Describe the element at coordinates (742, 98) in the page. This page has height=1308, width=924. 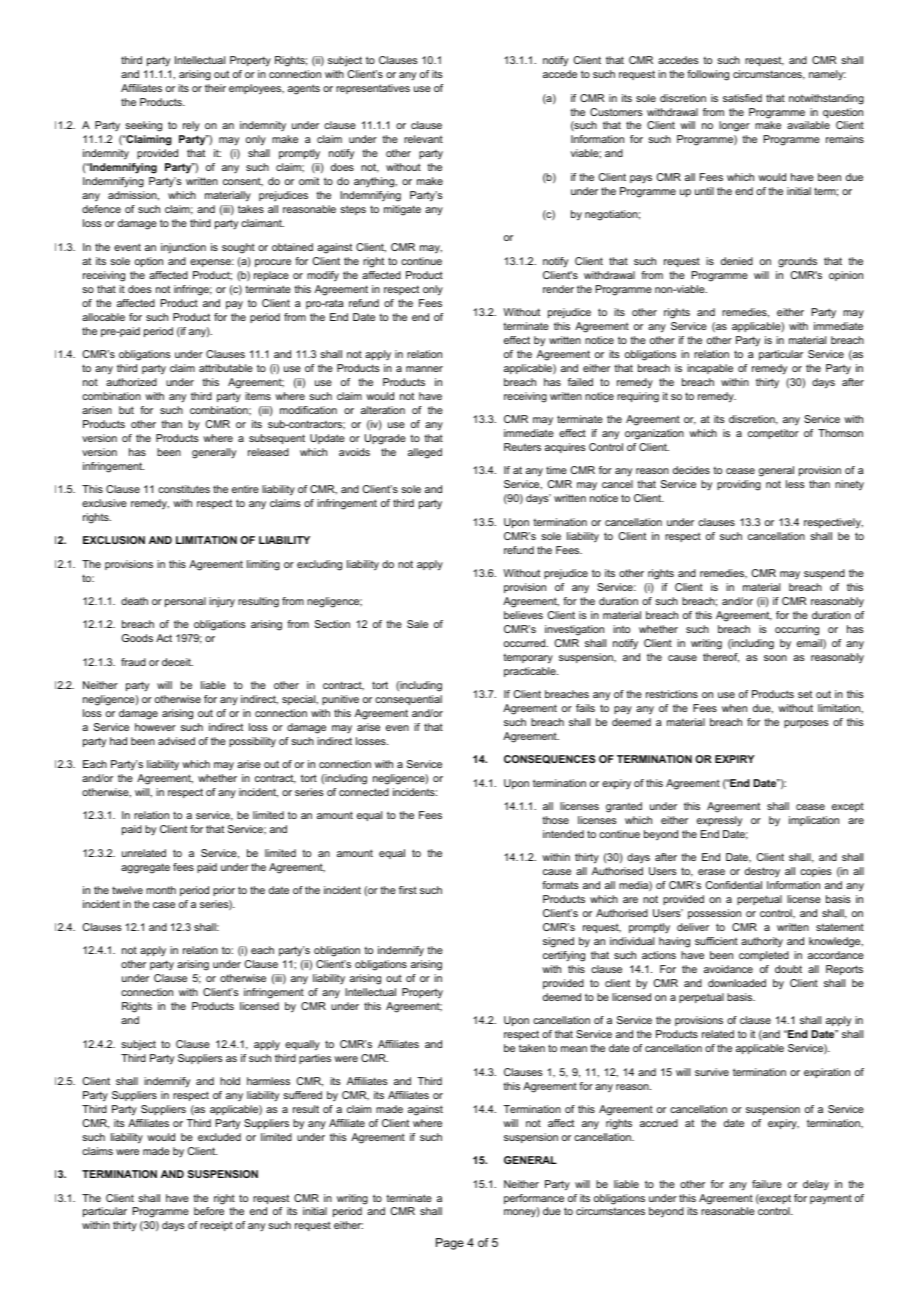
I see `satisfied` at that location.
